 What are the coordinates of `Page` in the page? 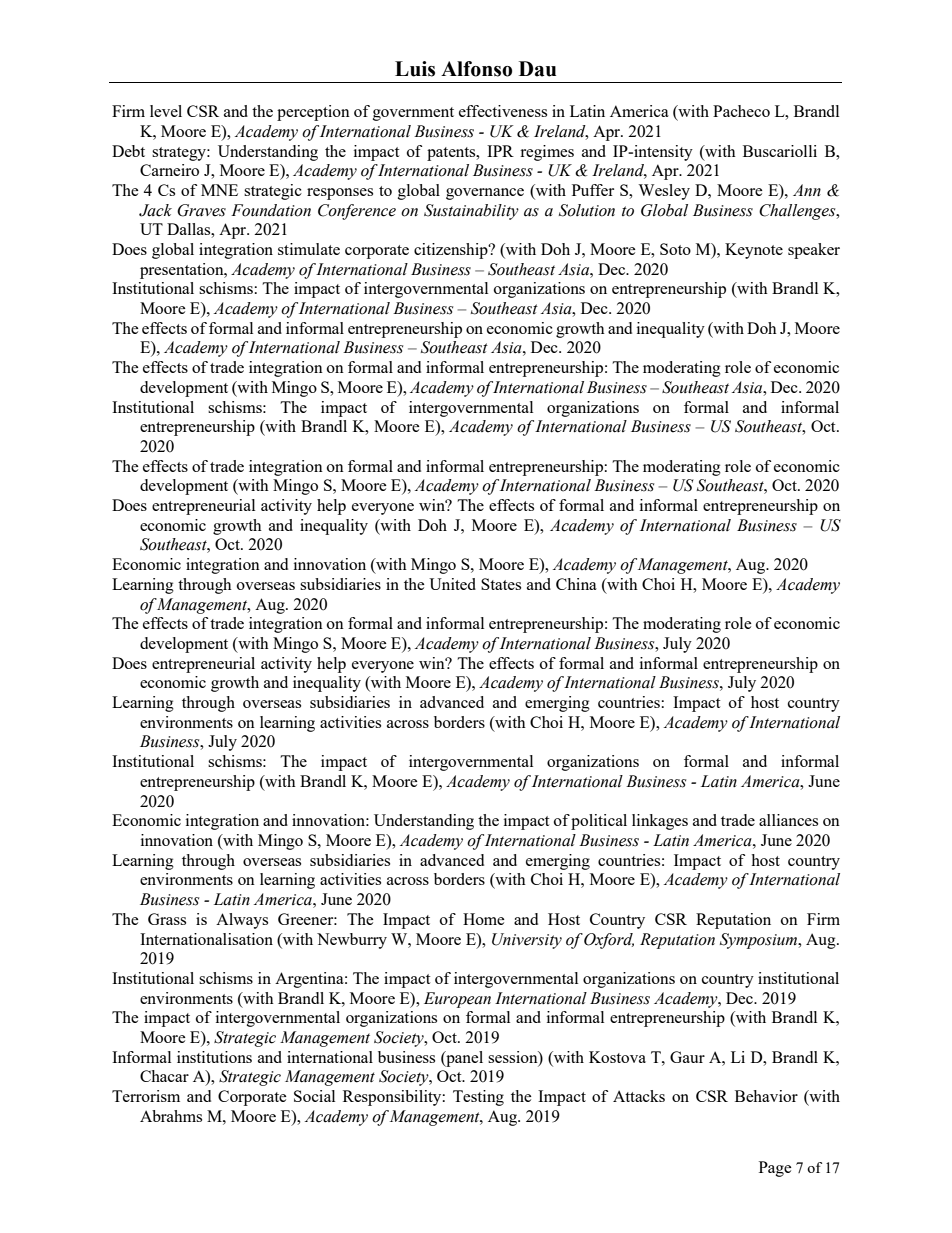 It's located at (775, 1169).
